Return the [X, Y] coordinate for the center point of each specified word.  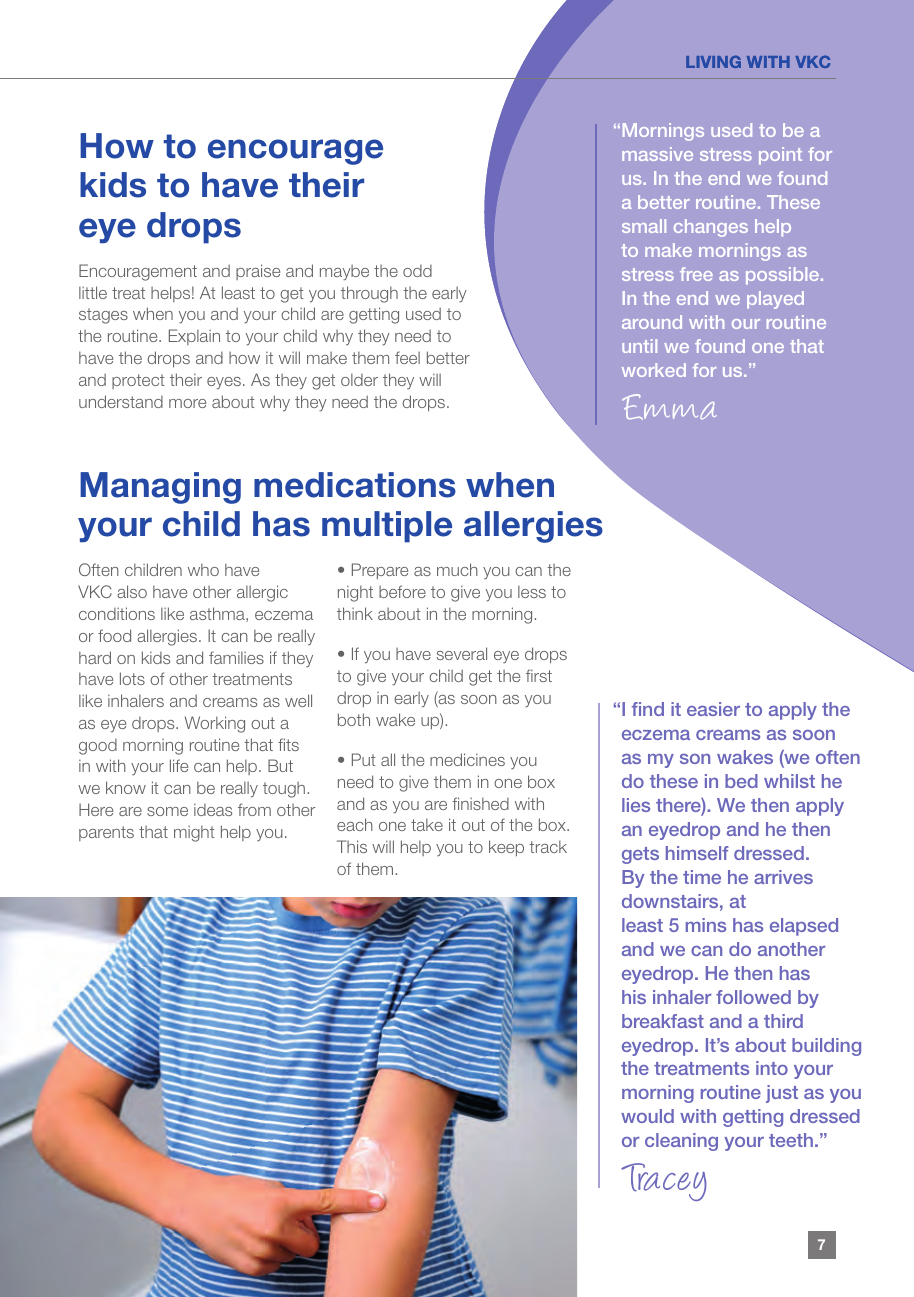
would [647, 1116]
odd [417, 271]
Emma [669, 407]
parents [106, 833]
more [187, 403]
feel [407, 357]
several [461, 653]
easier [713, 709]
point [780, 156]
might [194, 833]
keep [506, 848]
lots [132, 678]
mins [706, 925]
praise [258, 272]
